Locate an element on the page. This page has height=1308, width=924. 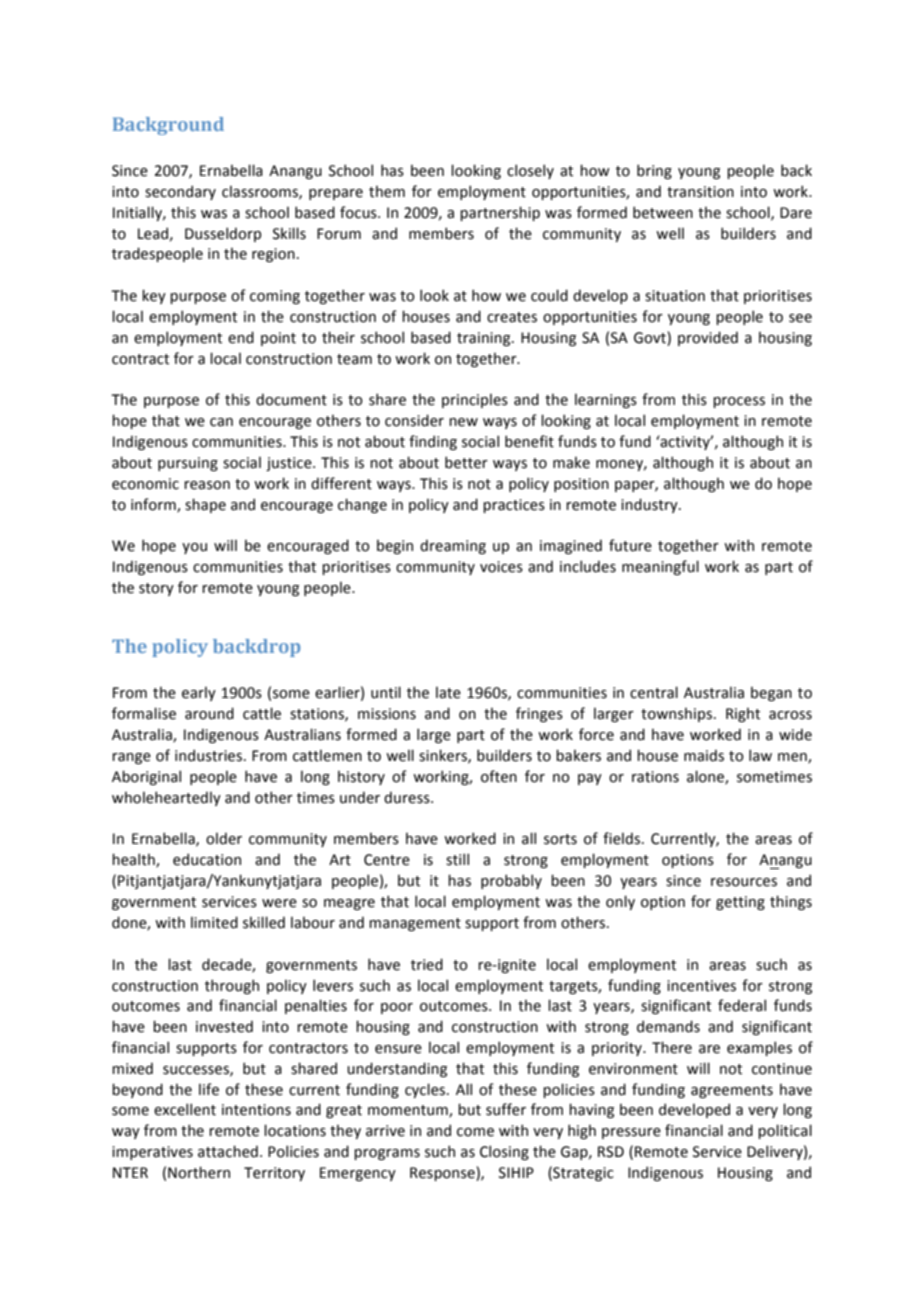
political is located at coordinates (785, 1131).
